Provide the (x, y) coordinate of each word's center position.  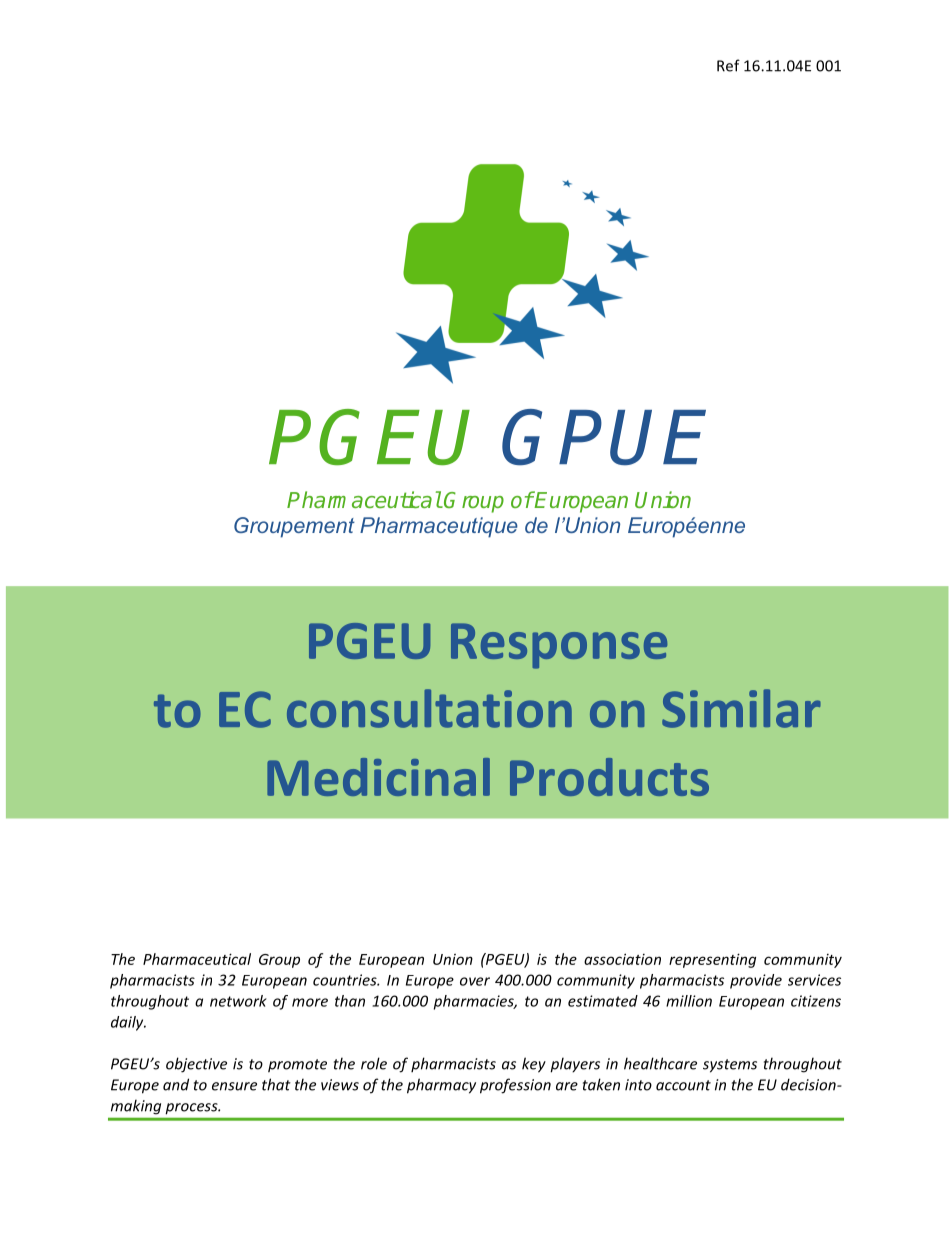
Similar (741, 708)
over (475, 981)
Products (609, 777)
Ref (728, 65)
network (238, 1001)
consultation (429, 708)
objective (196, 1065)
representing (712, 960)
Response (559, 646)
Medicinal (378, 777)
